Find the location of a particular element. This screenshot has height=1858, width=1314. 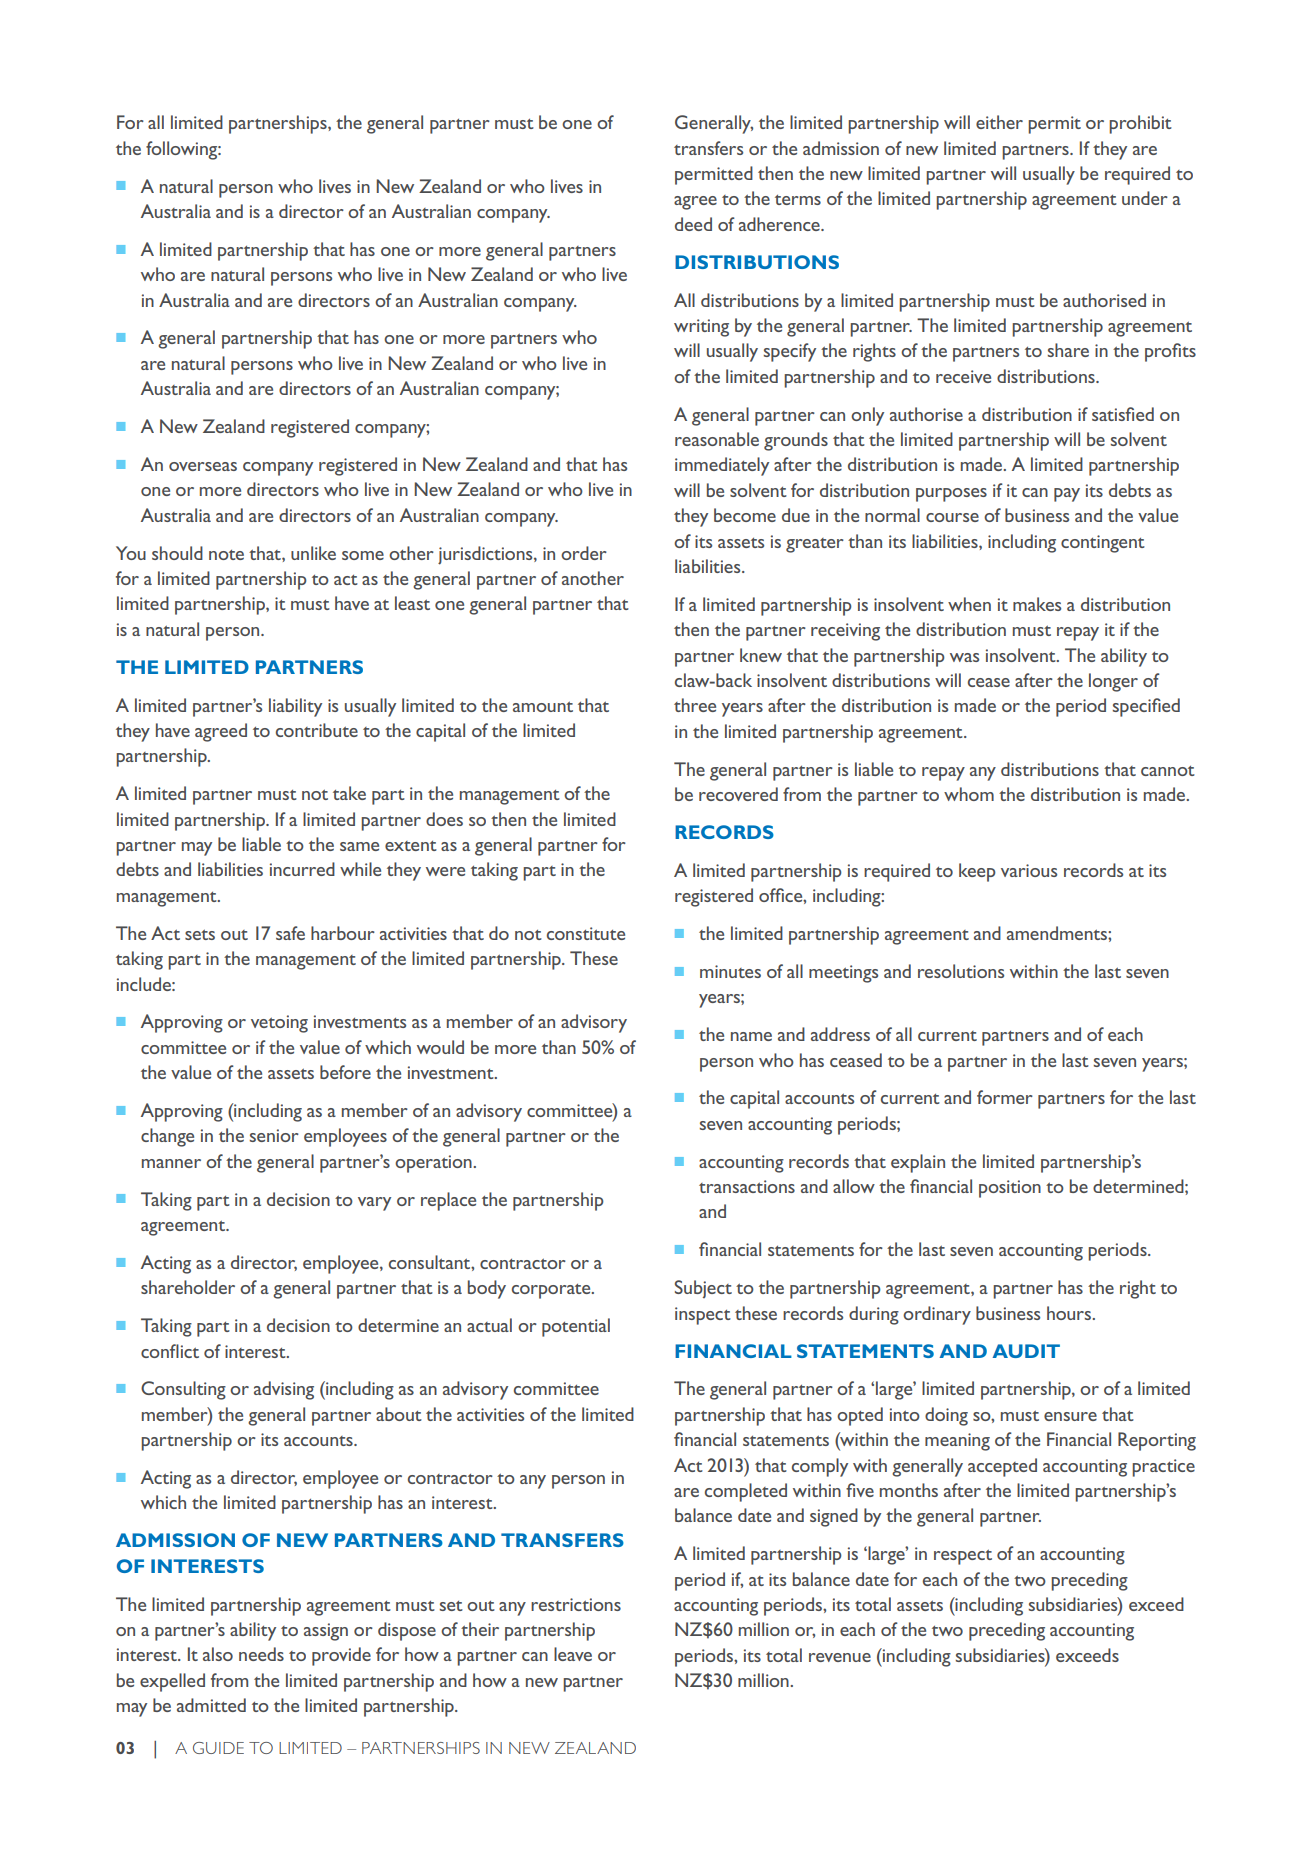

overseas is located at coordinates (203, 466).
